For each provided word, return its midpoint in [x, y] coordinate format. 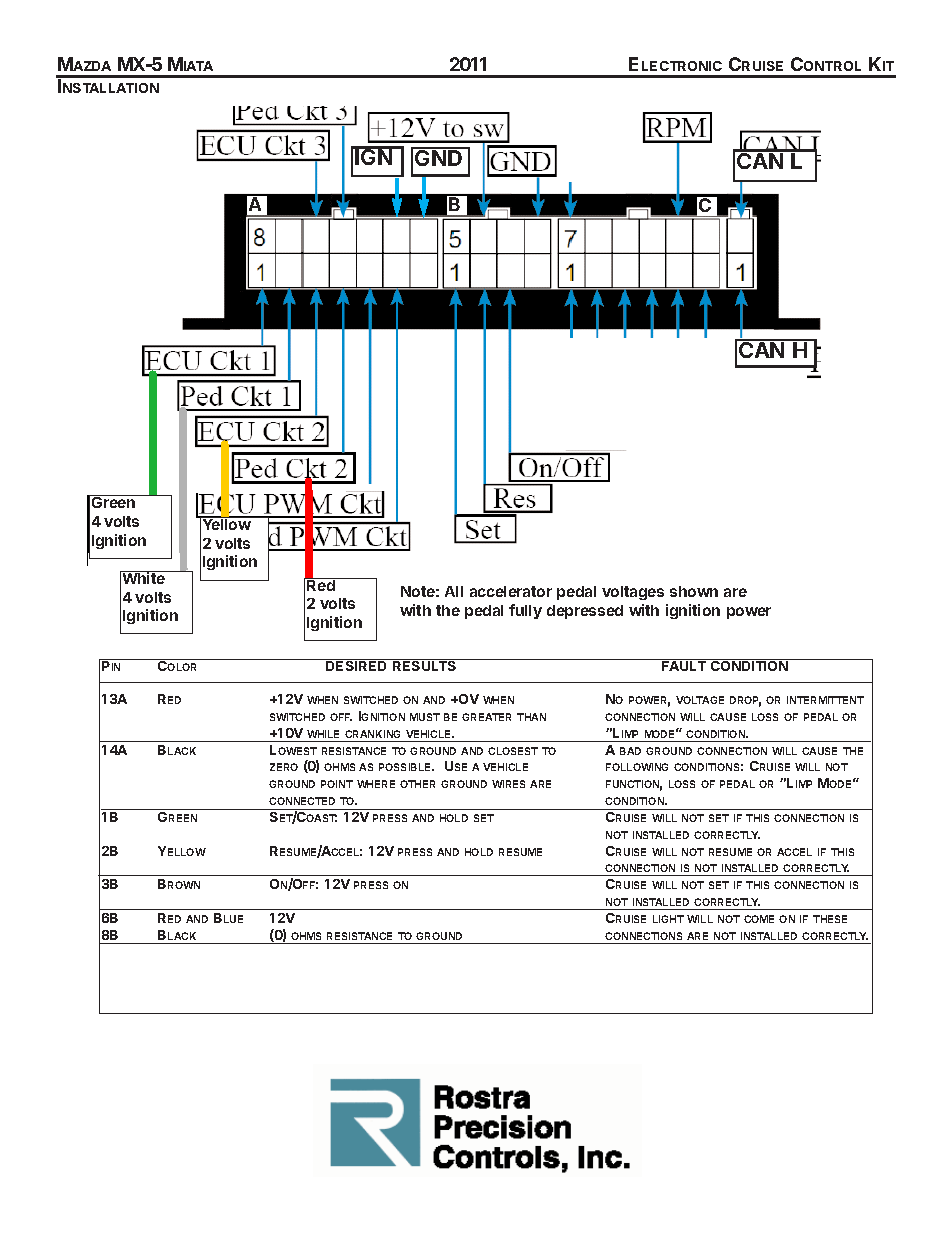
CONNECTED [302, 801]
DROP [745, 701]
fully [525, 611]
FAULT [684, 665]
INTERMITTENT [825, 700]
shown [694, 591]
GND [439, 157]
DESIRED [357, 665]
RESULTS [424, 665]
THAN [531, 717]
